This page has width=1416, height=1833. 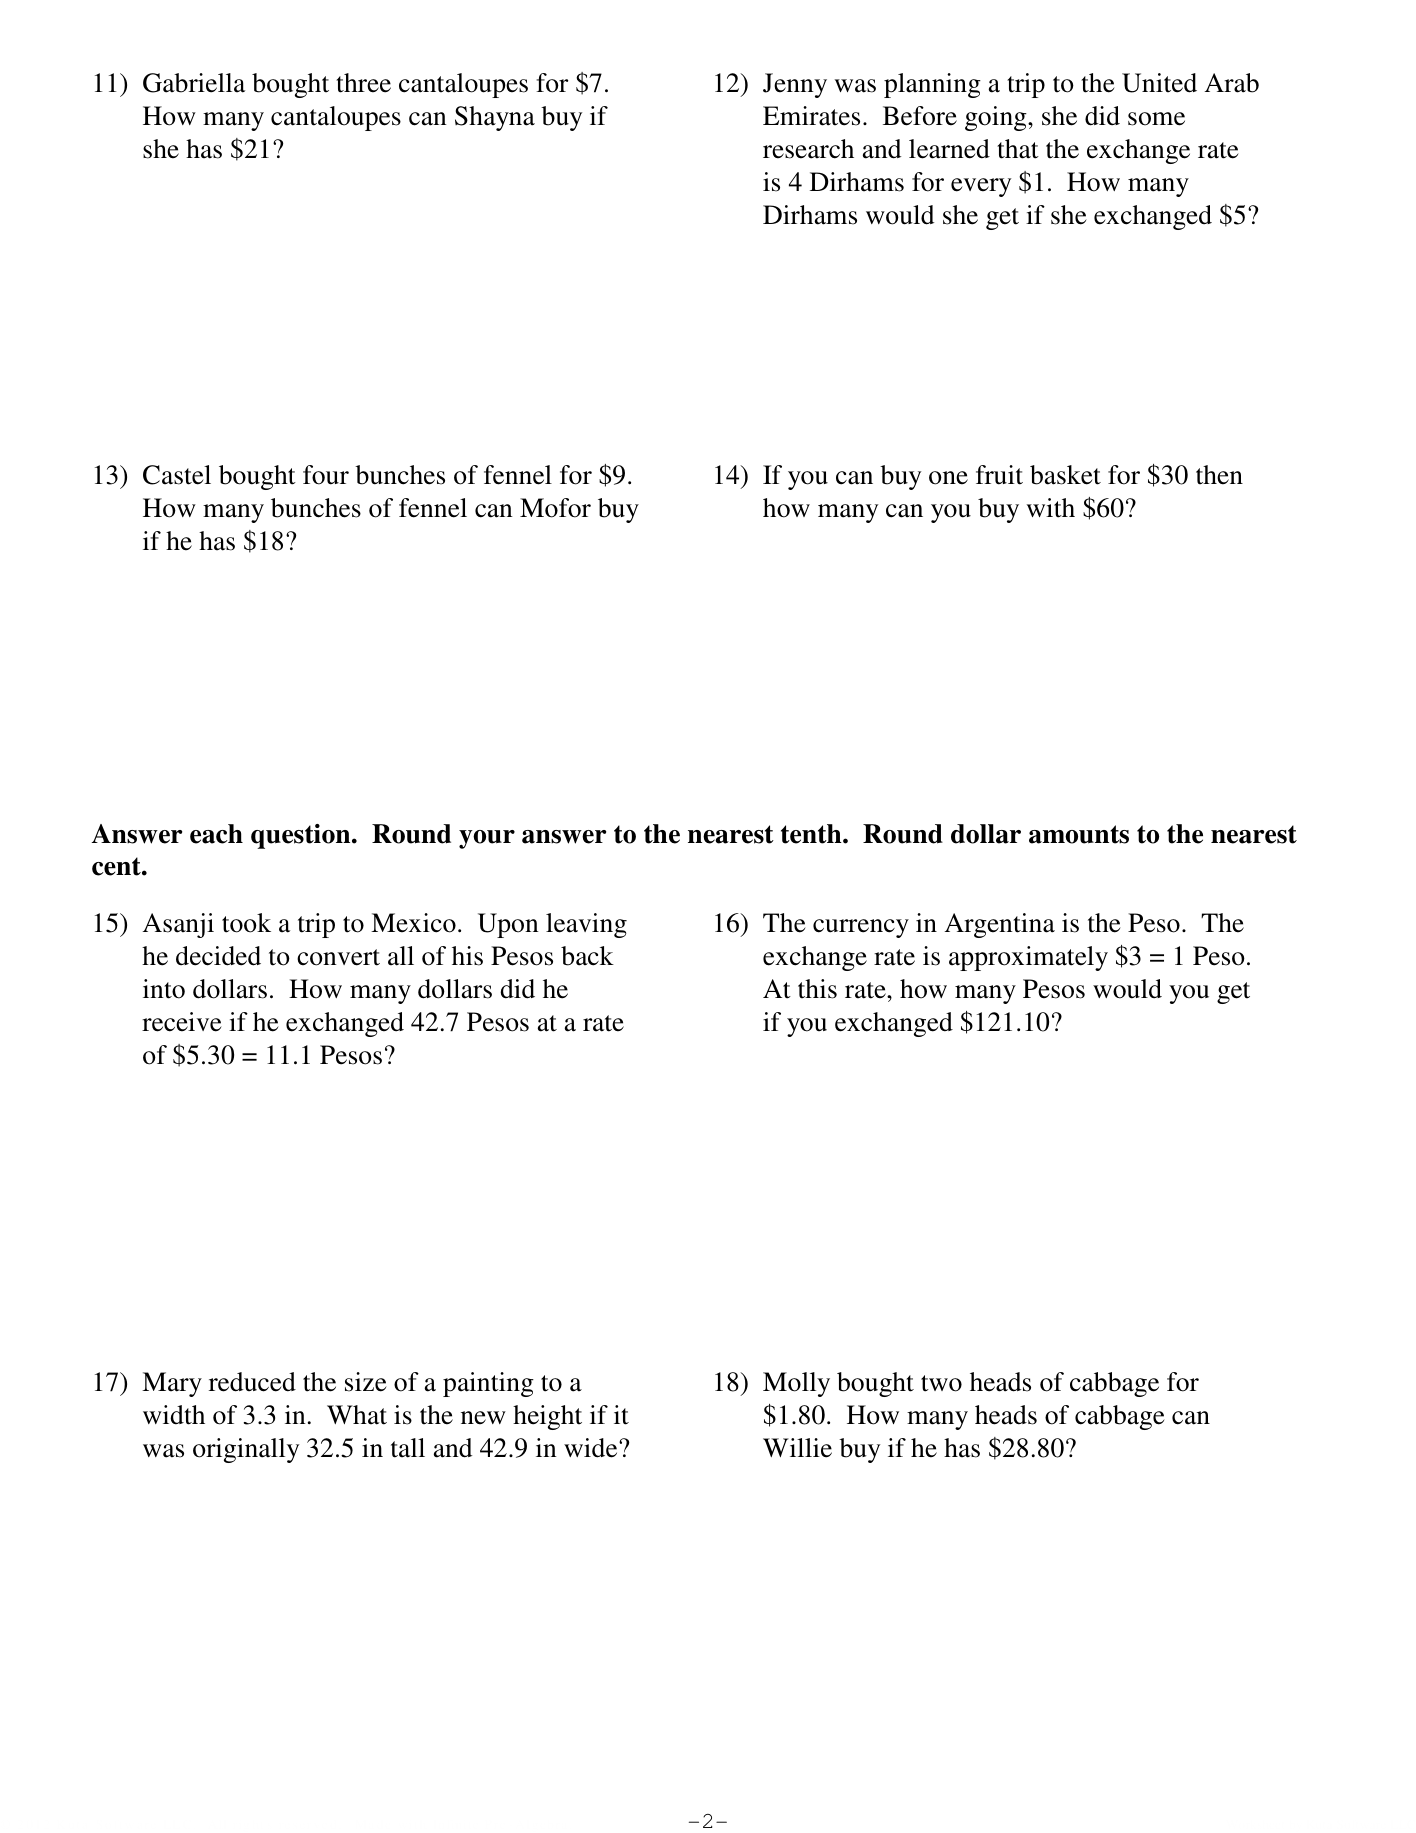 I want to click on your, so click(x=487, y=839).
